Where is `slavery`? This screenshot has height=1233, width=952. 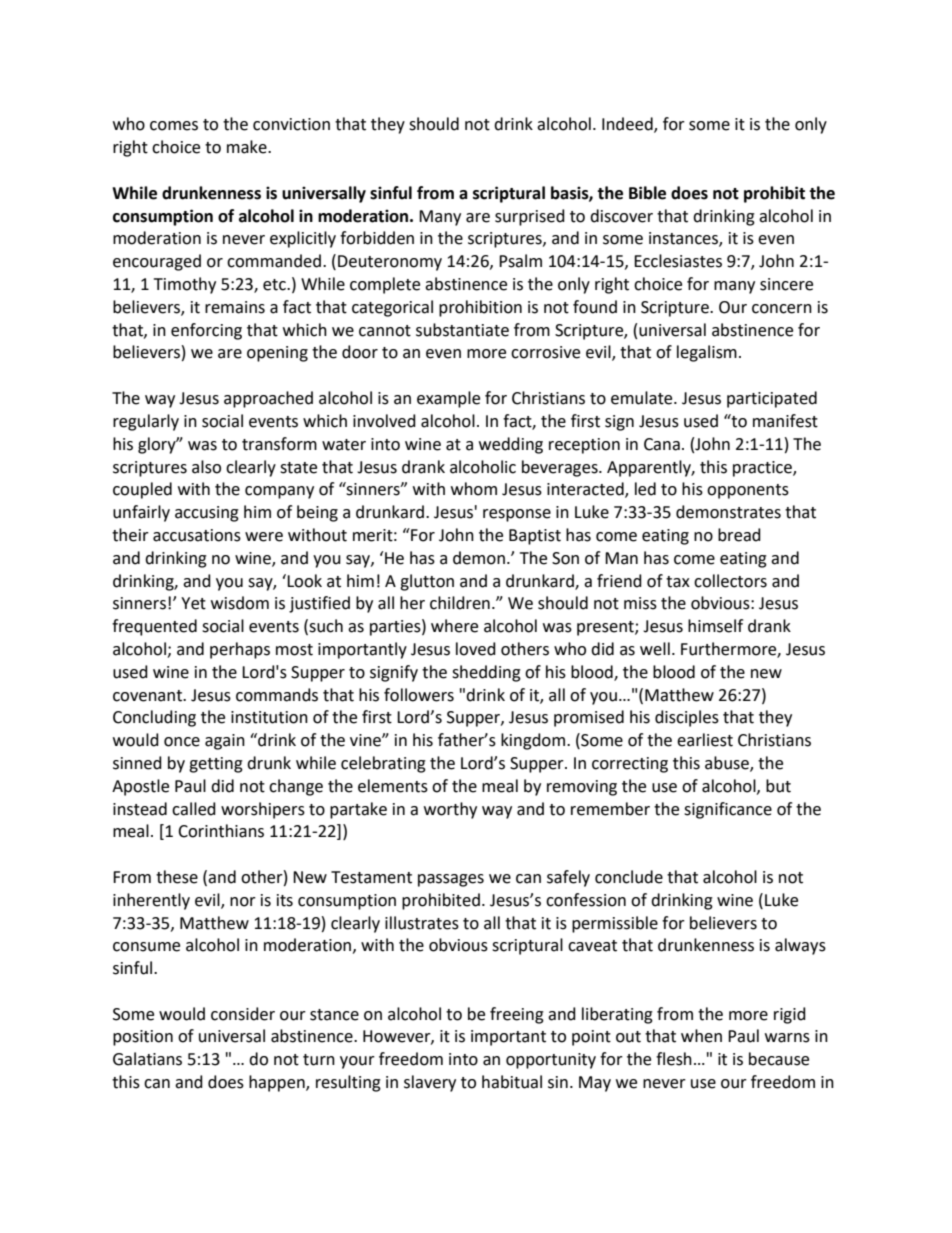 slavery is located at coordinates (430, 1083).
